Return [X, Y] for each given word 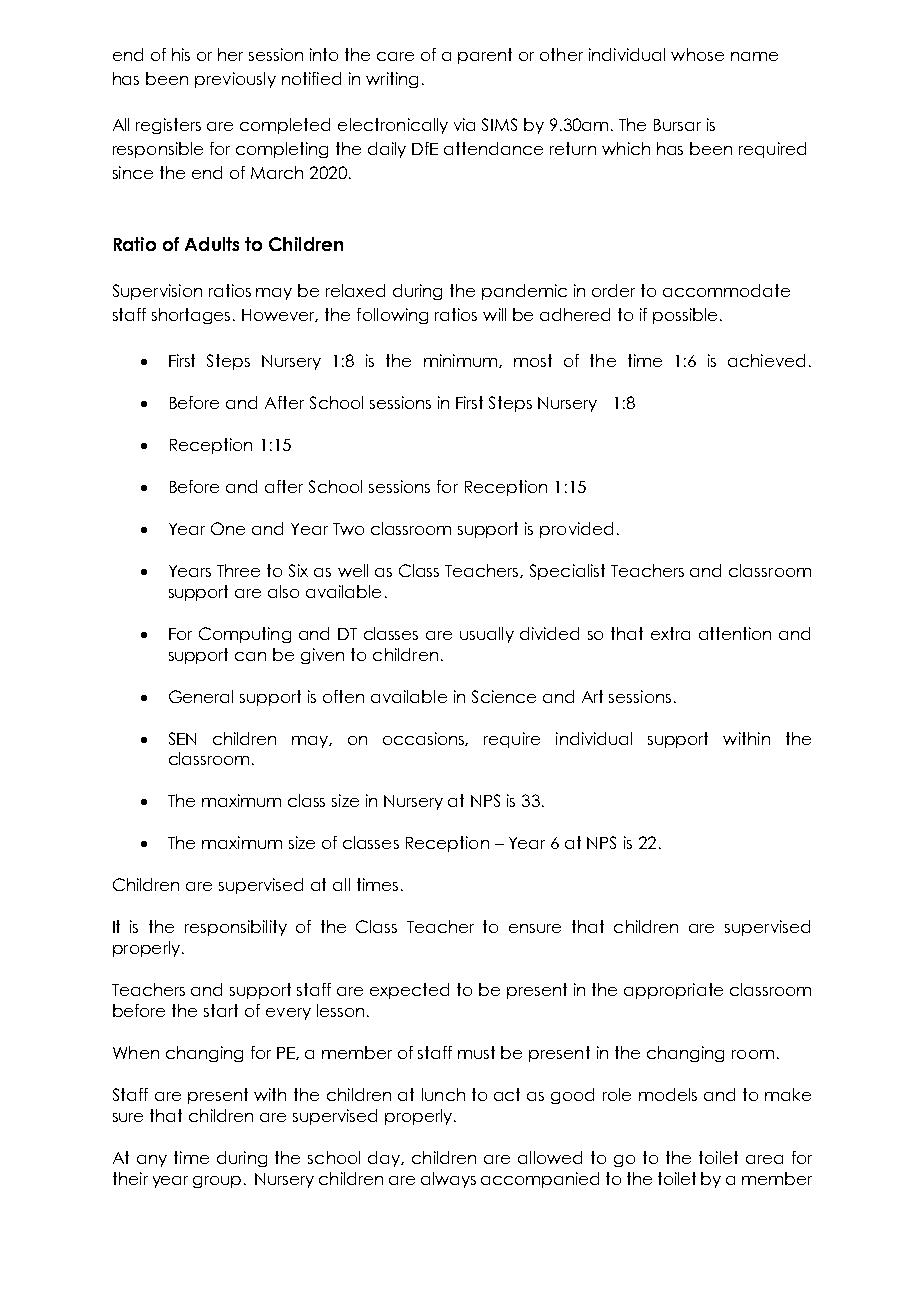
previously [235, 80]
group [217, 1182]
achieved [766, 360]
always [448, 1180]
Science [504, 696]
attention [735, 633]
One [228, 528]
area [764, 1159]
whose [697, 54]
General [201, 696]
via [464, 124]
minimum [462, 361]
